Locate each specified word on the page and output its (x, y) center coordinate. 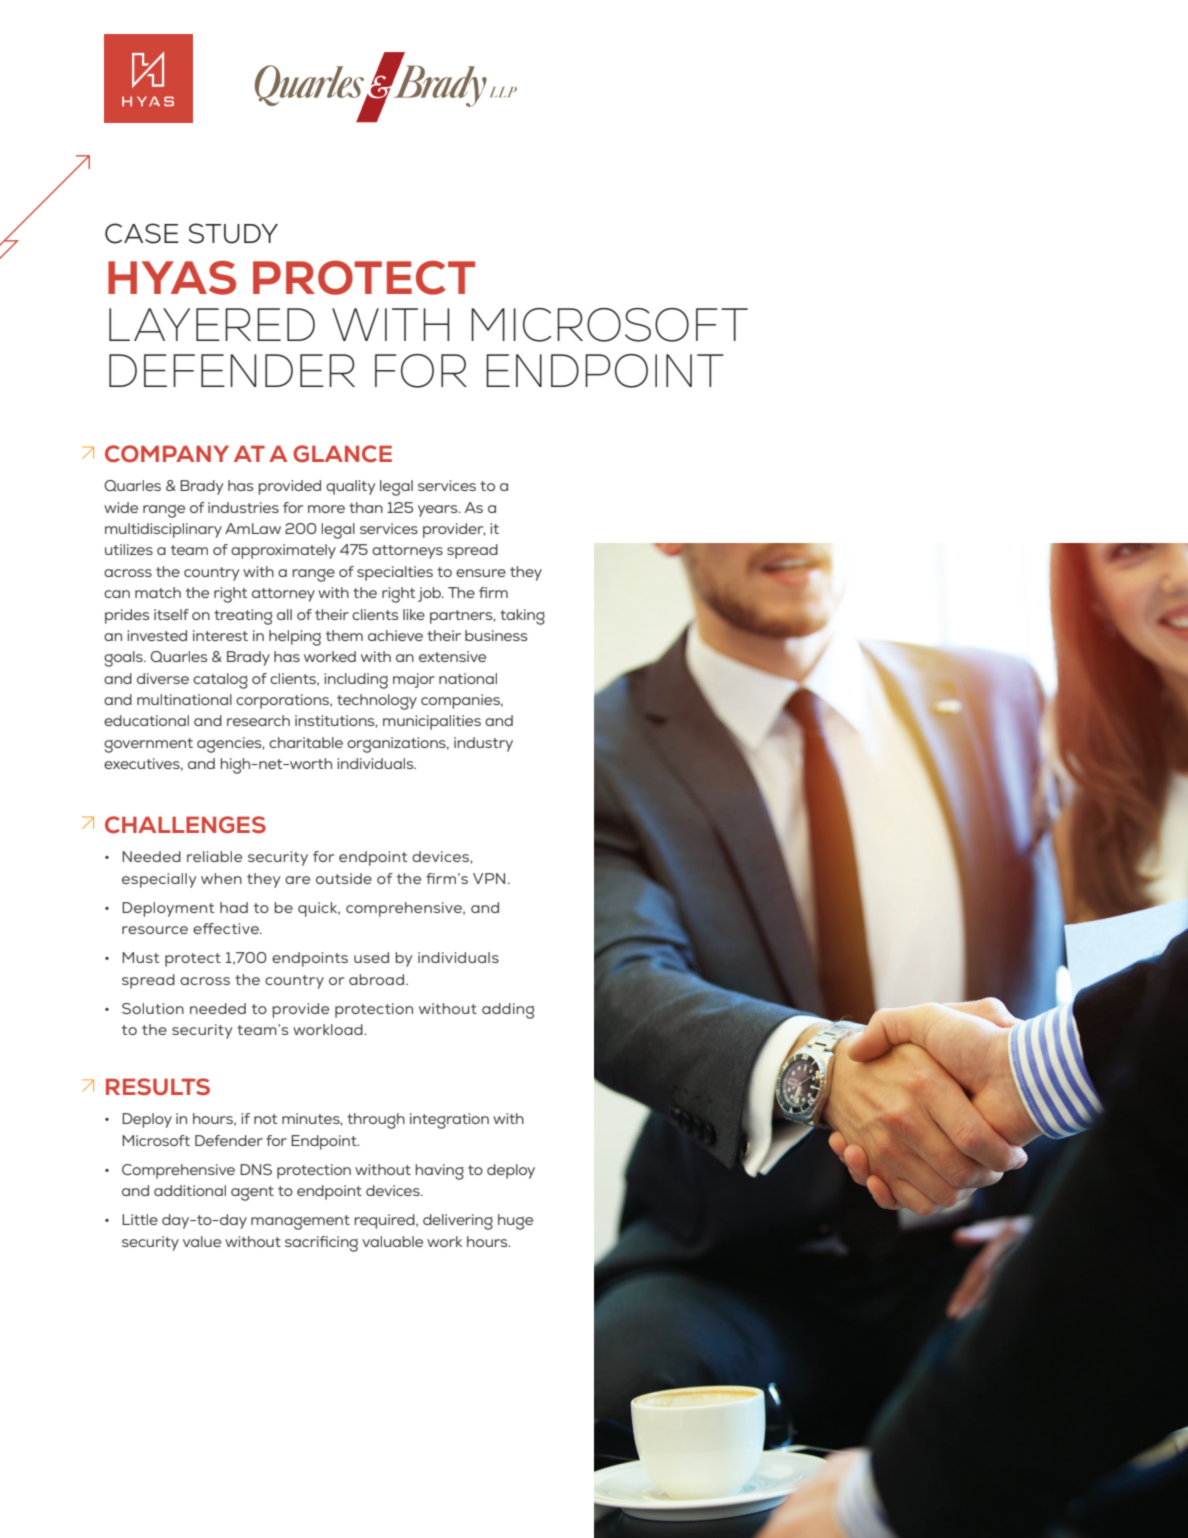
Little (140, 1219)
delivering (458, 1222)
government (148, 745)
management (300, 1222)
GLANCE (342, 454)
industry (483, 744)
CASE (142, 233)
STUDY (233, 233)
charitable (306, 742)
